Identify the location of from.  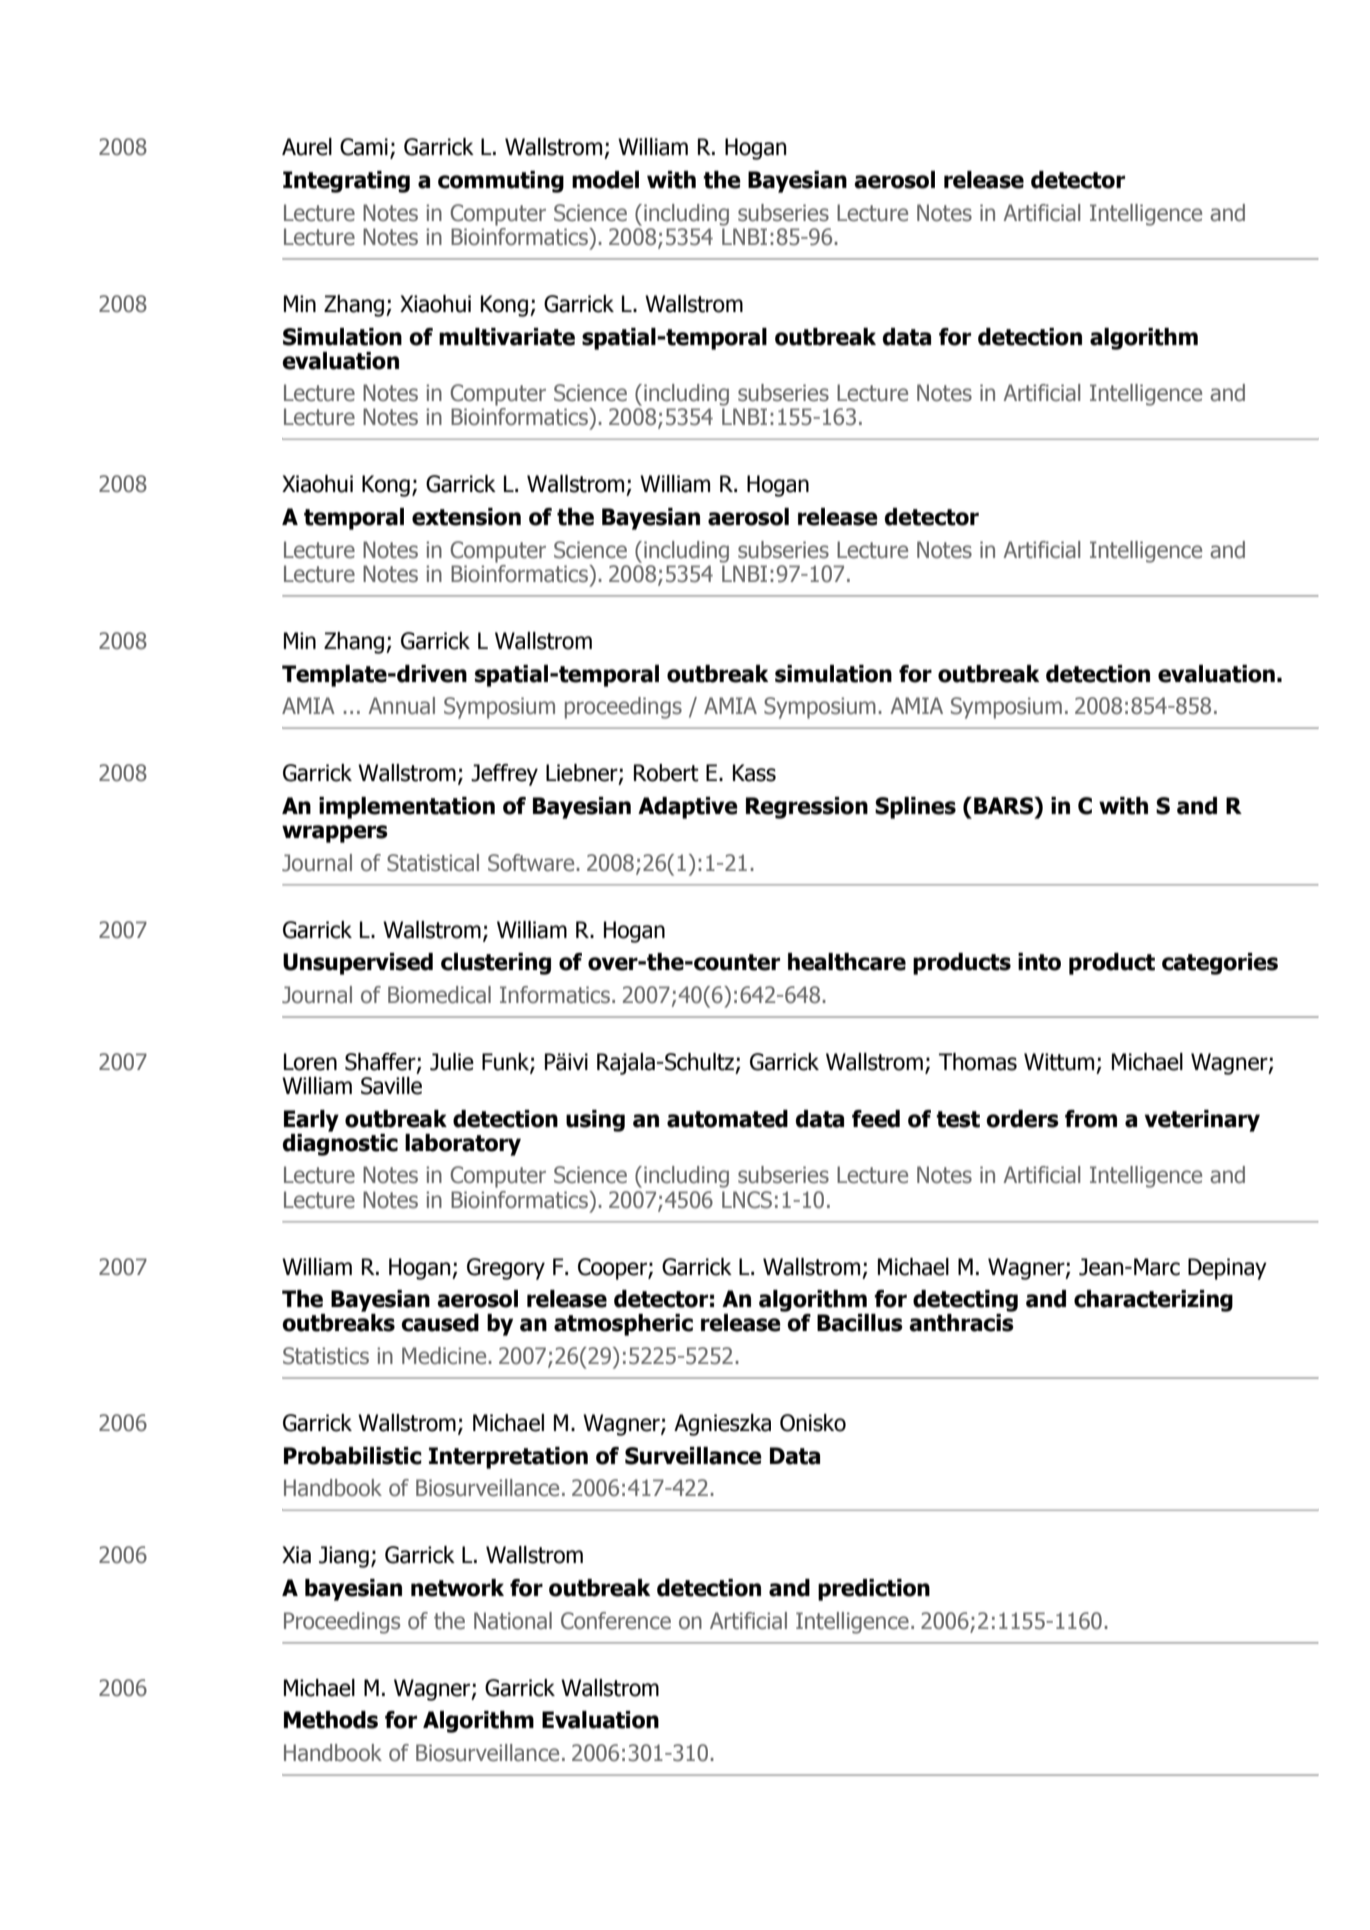
(1091, 1119).
